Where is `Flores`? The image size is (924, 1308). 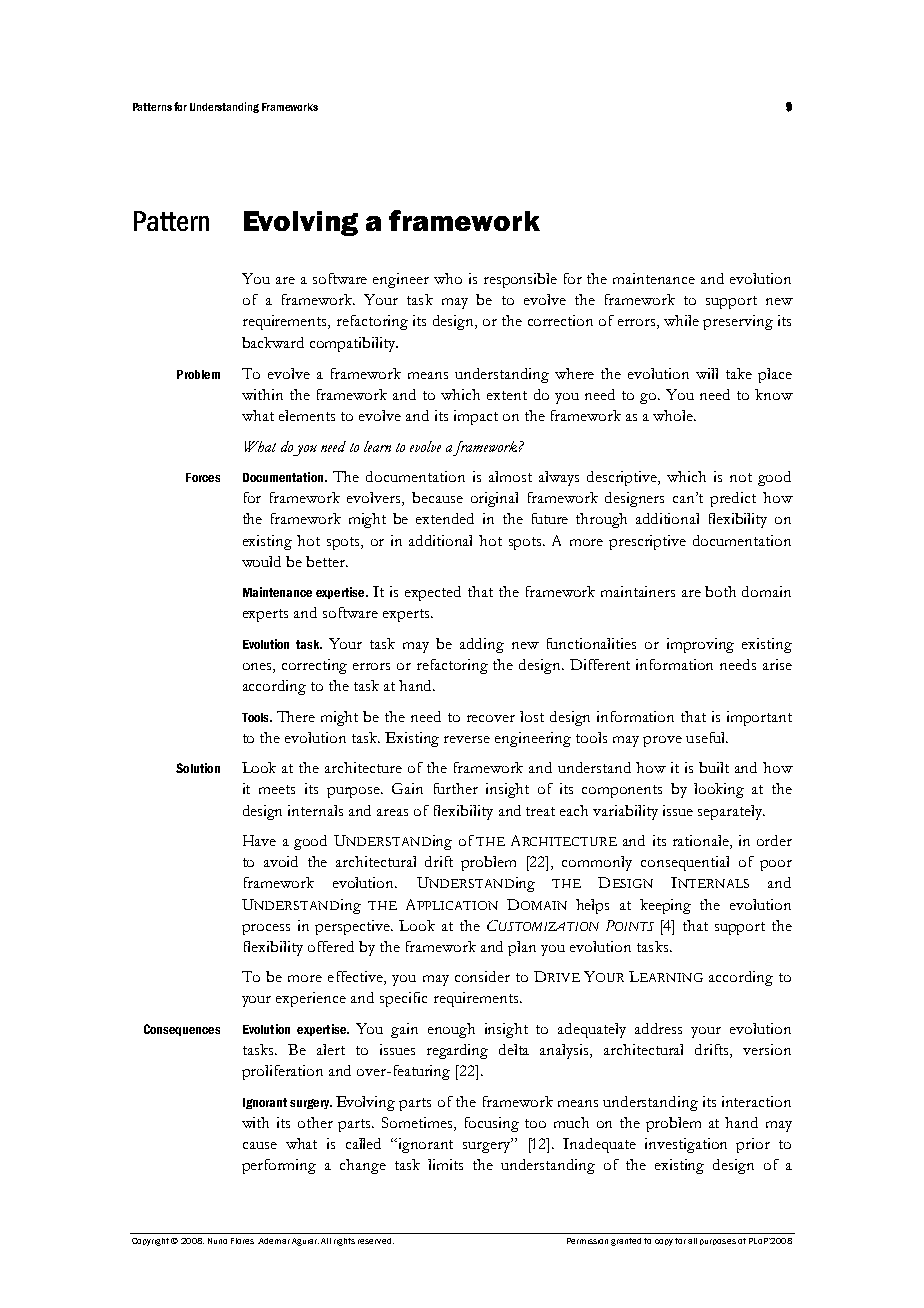 Flores is located at coordinates (242, 1241).
